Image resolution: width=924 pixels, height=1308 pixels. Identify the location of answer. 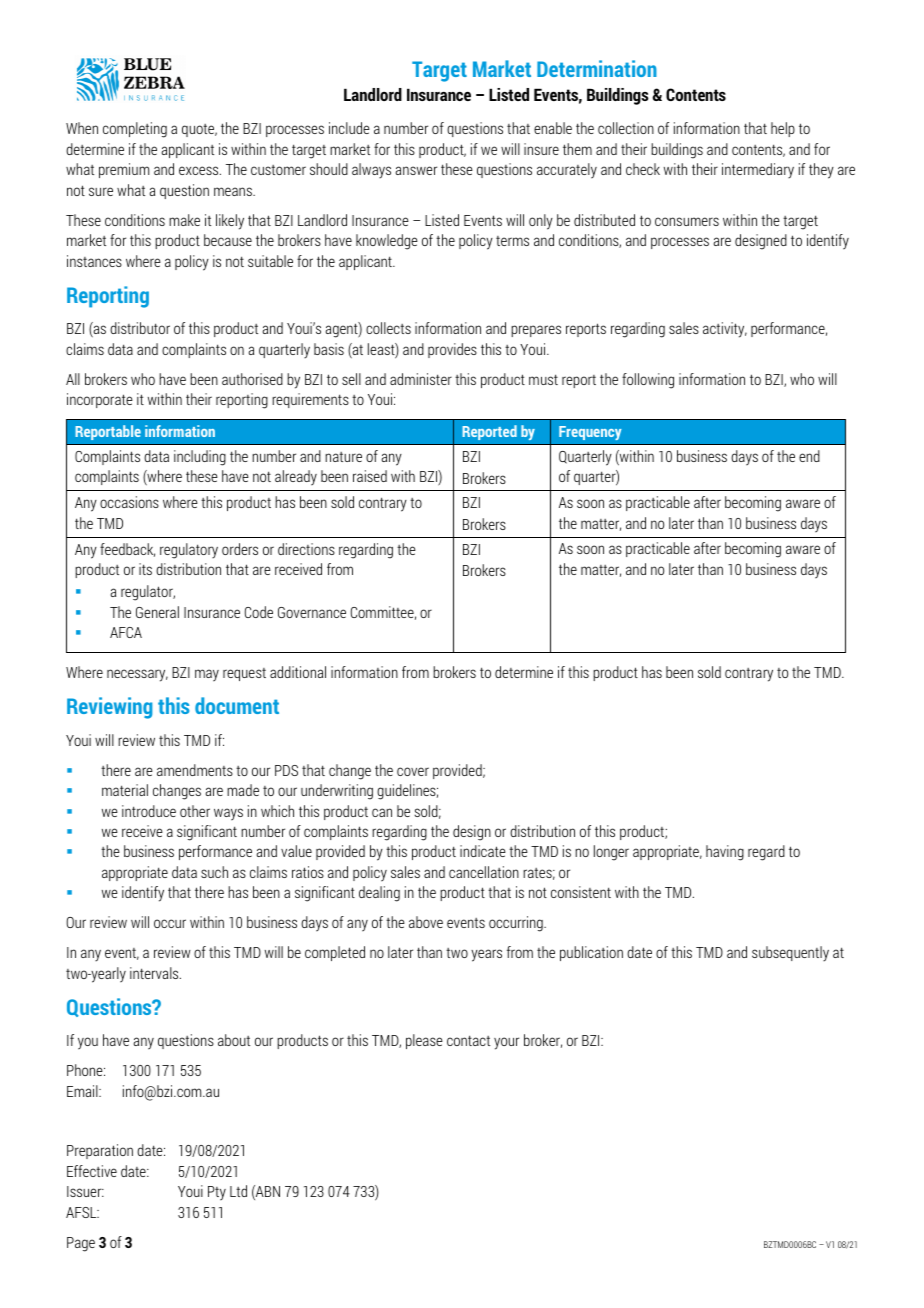
(416, 170).
